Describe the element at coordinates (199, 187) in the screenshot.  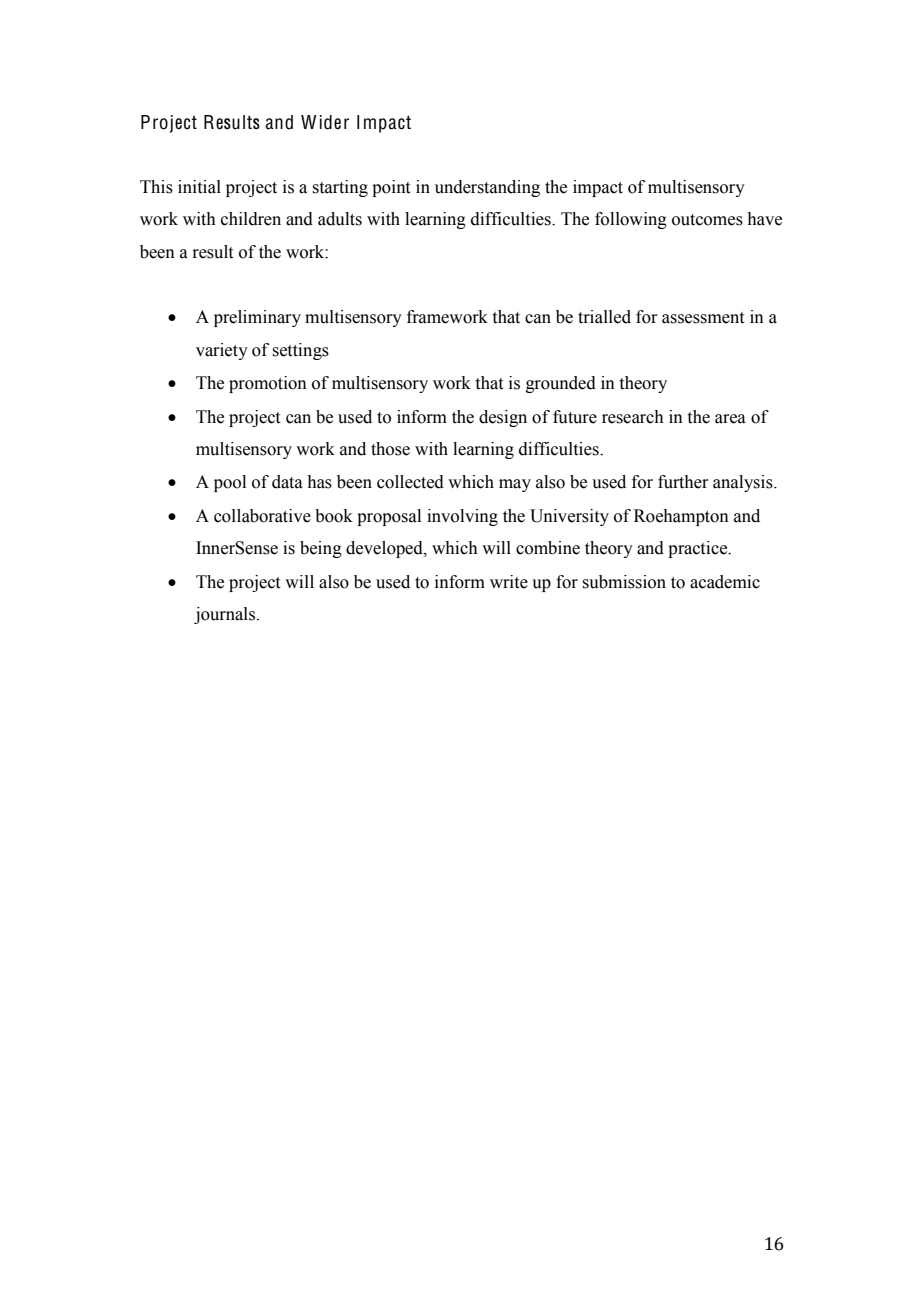
I see `initial` at that location.
